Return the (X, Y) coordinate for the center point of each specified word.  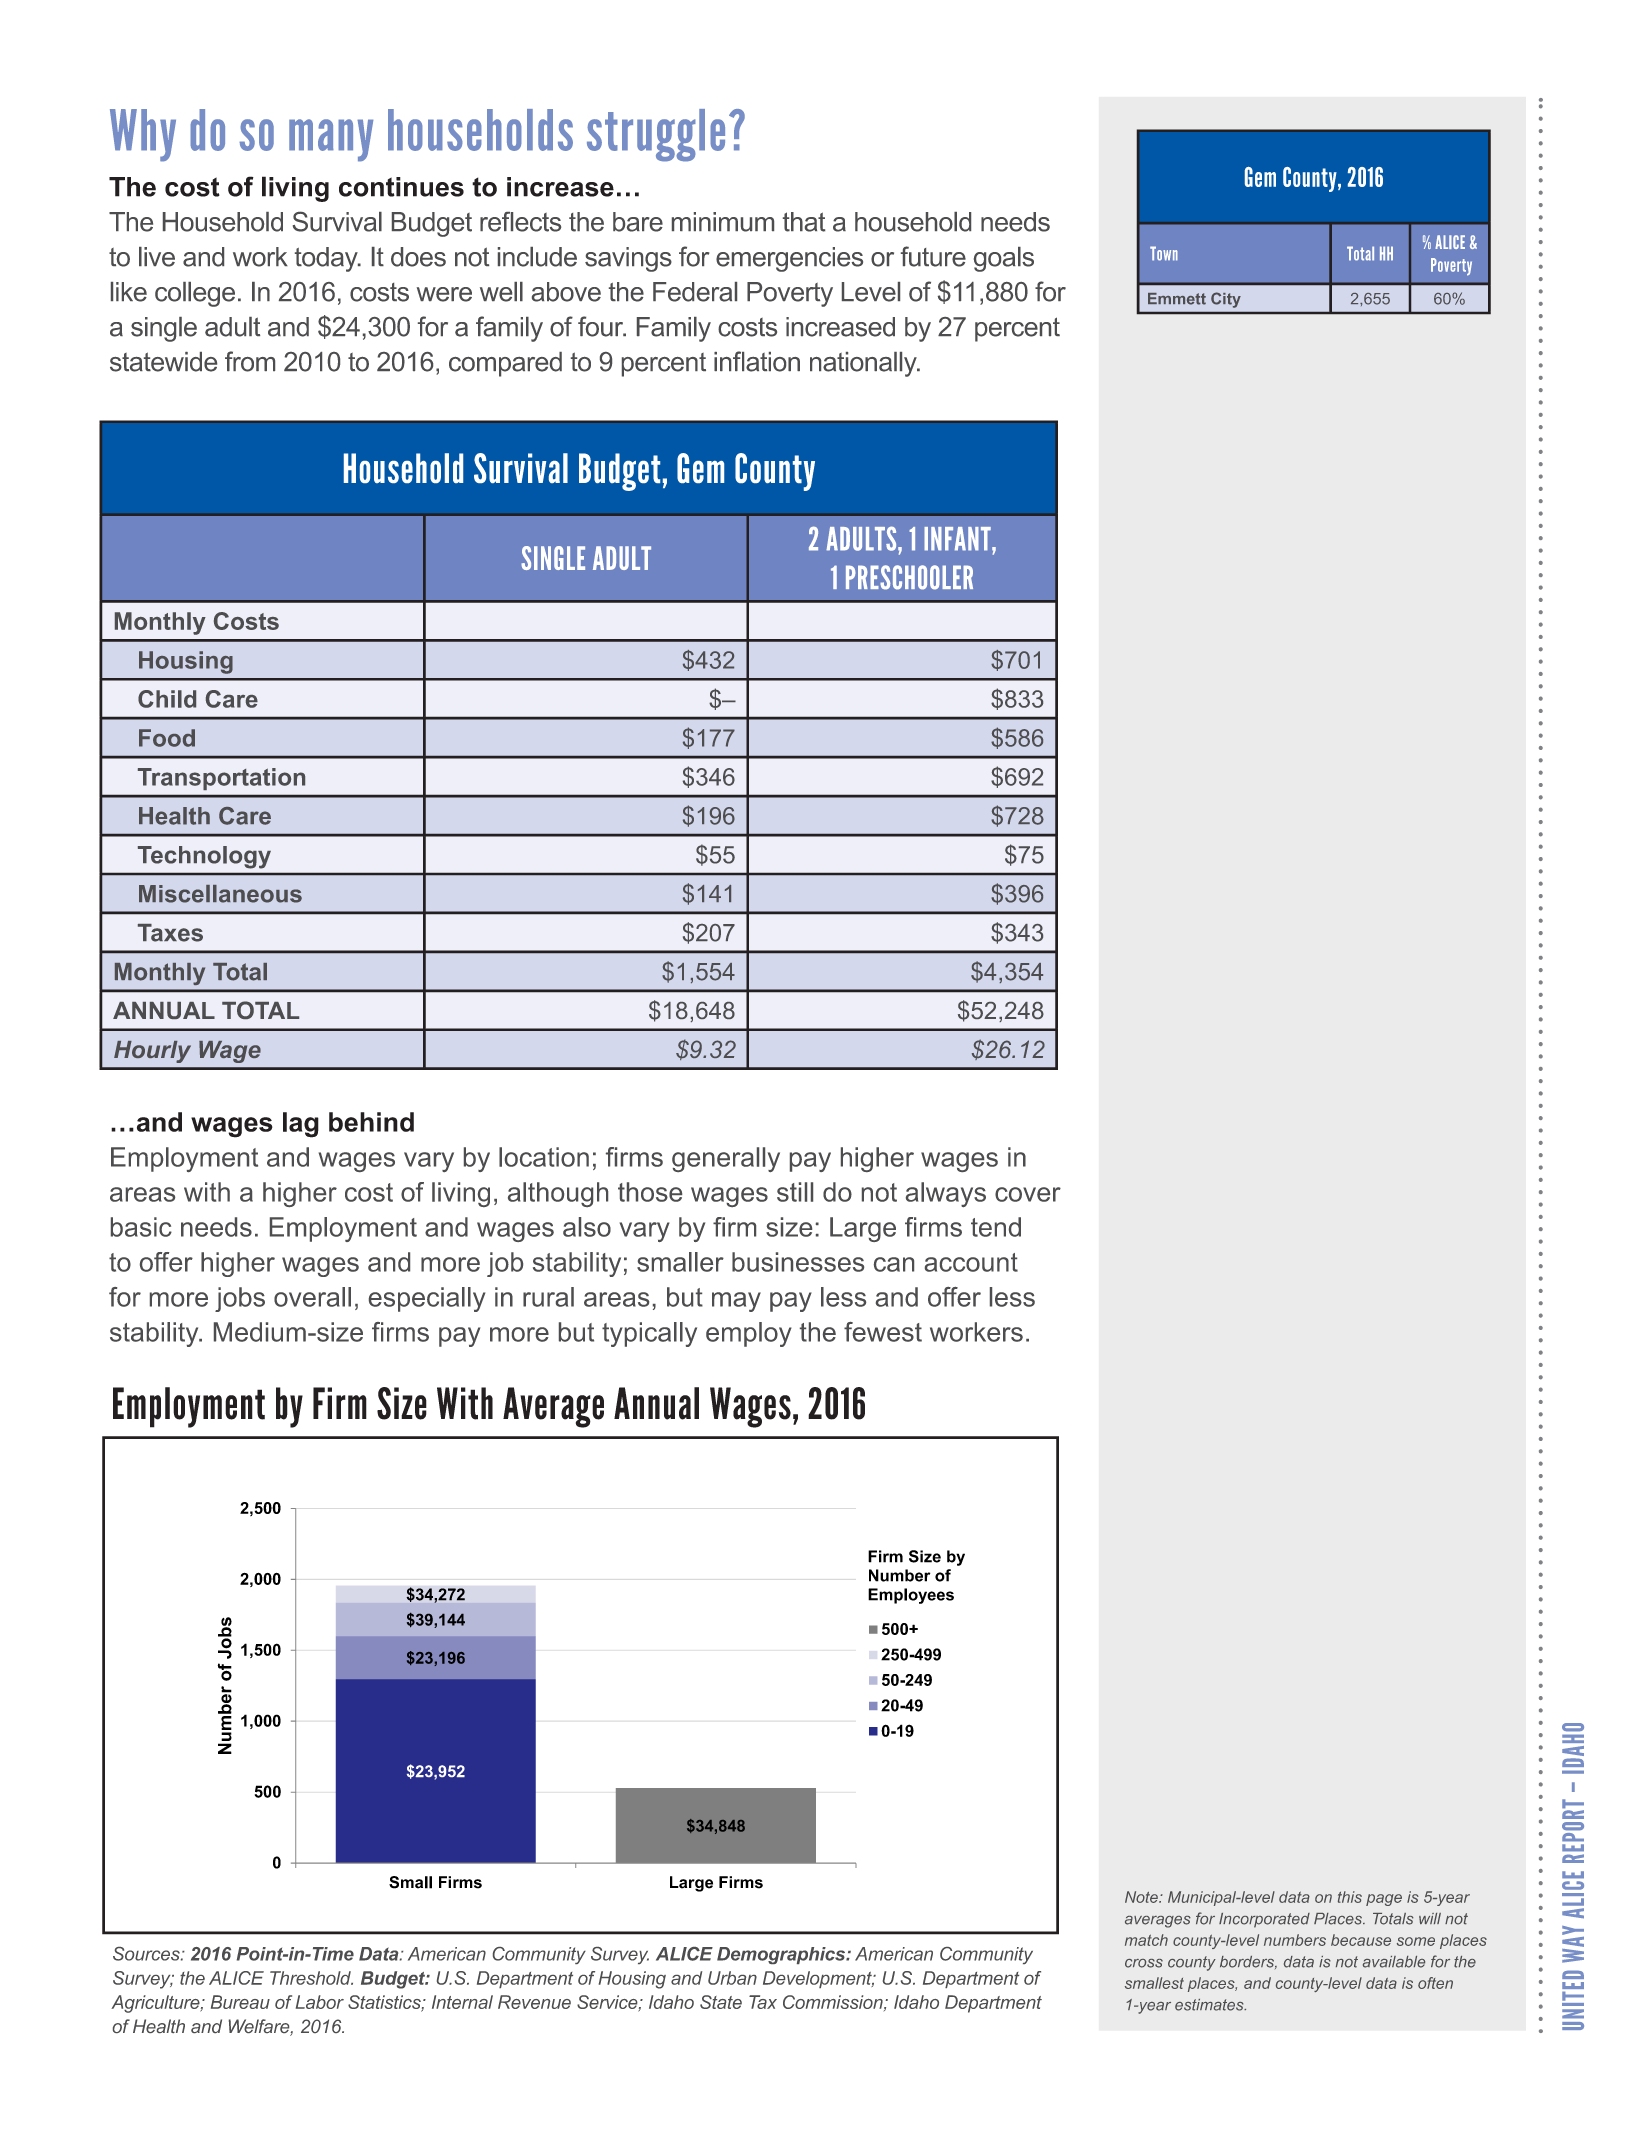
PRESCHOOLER (909, 577)
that (804, 222)
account (971, 1262)
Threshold (311, 1978)
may (736, 1302)
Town (1164, 253)
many (331, 140)
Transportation (221, 779)
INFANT (958, 539)
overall (312, 1297)
